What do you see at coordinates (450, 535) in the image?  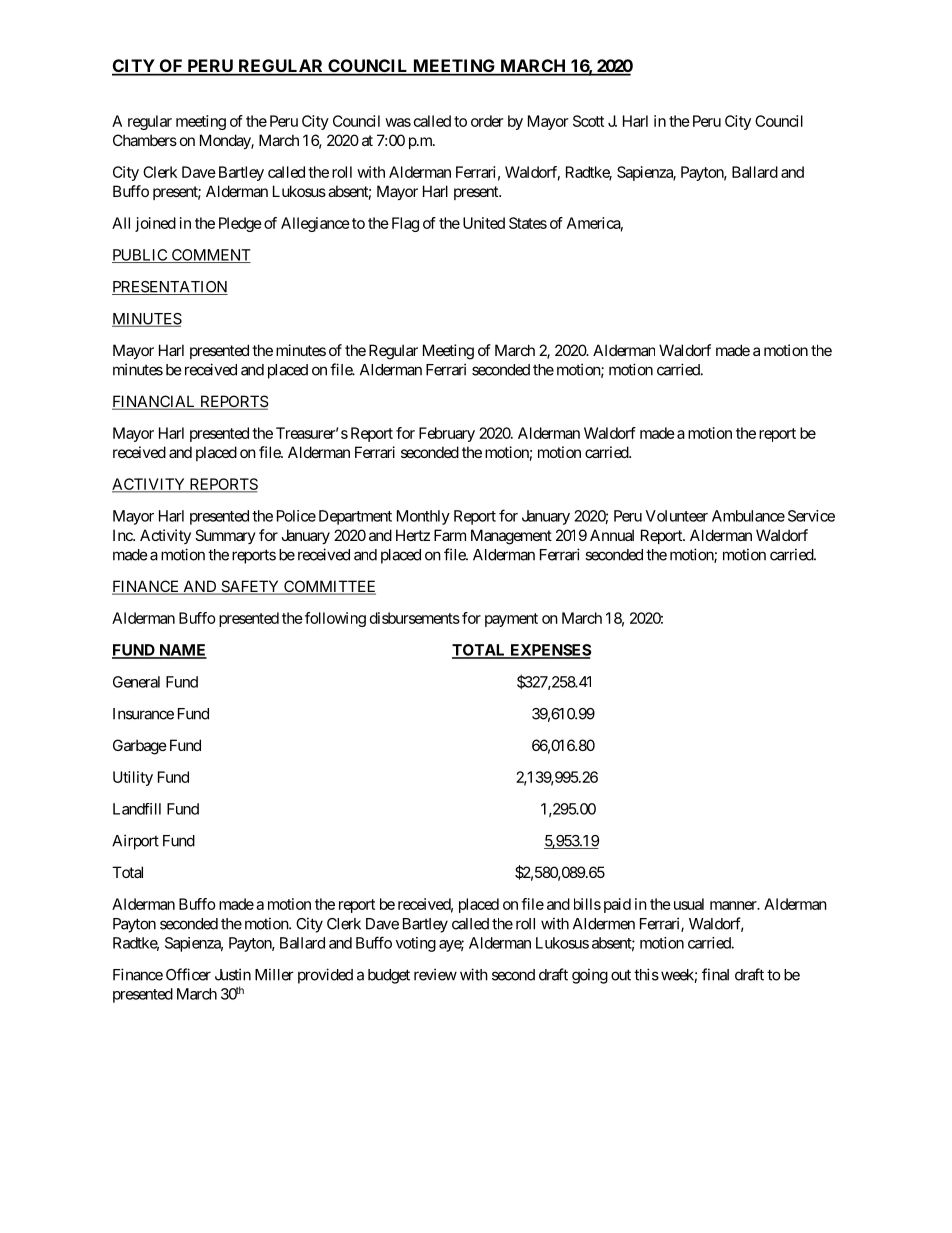 I see `Farm` at bounding box center [450, 535].
